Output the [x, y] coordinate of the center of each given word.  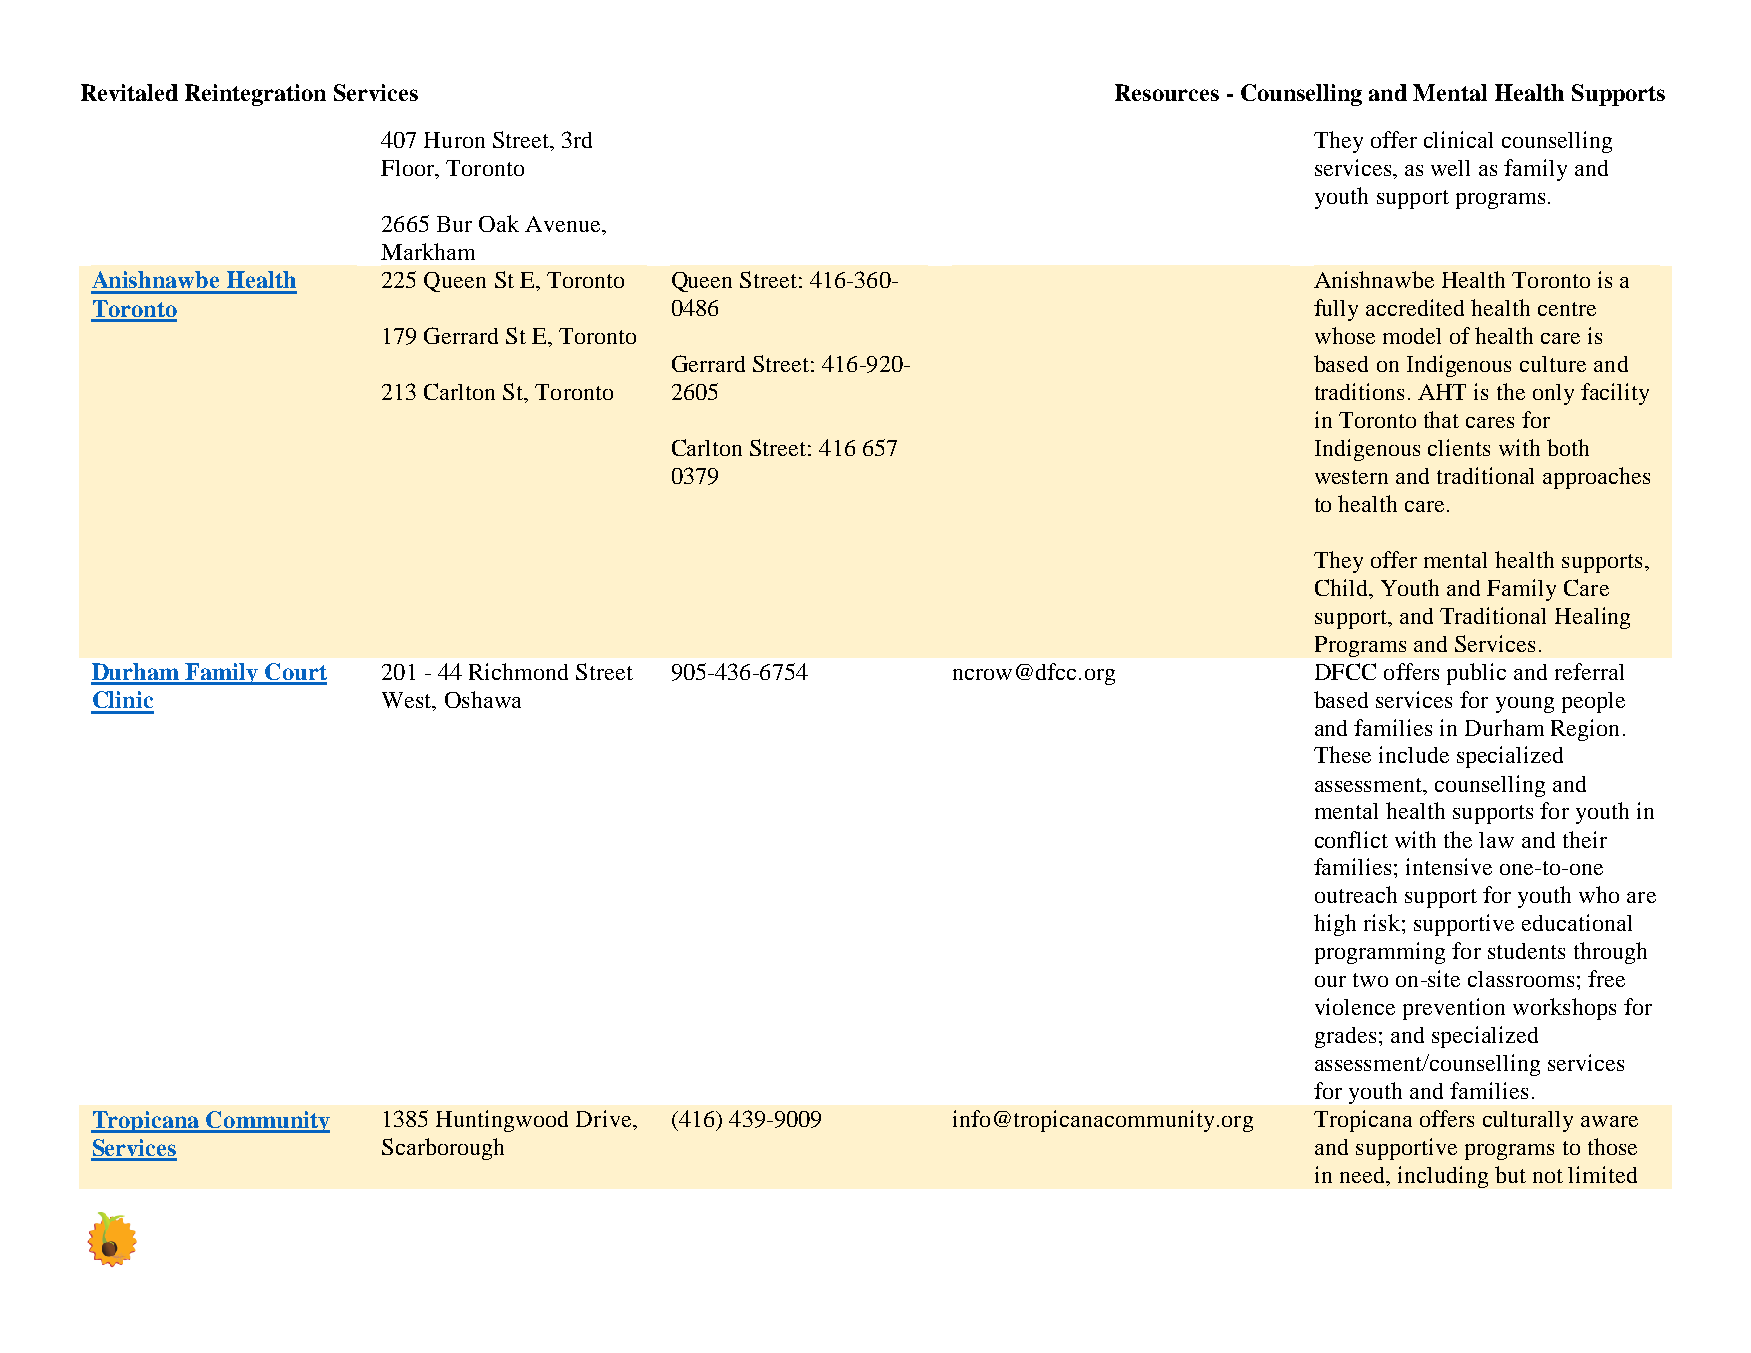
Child [1343, 587]
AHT [1442, 392]
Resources [1167, 92]
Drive [603, 1118]
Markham [428, 251]
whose [1345, 335]
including [1443, 1177]
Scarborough [443, 1149]
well [1450, 168]
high [1335, 925]
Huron [454, 140]
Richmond [518, 671]
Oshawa [483, 699]
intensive [1449, 866]
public [1476, 674]
